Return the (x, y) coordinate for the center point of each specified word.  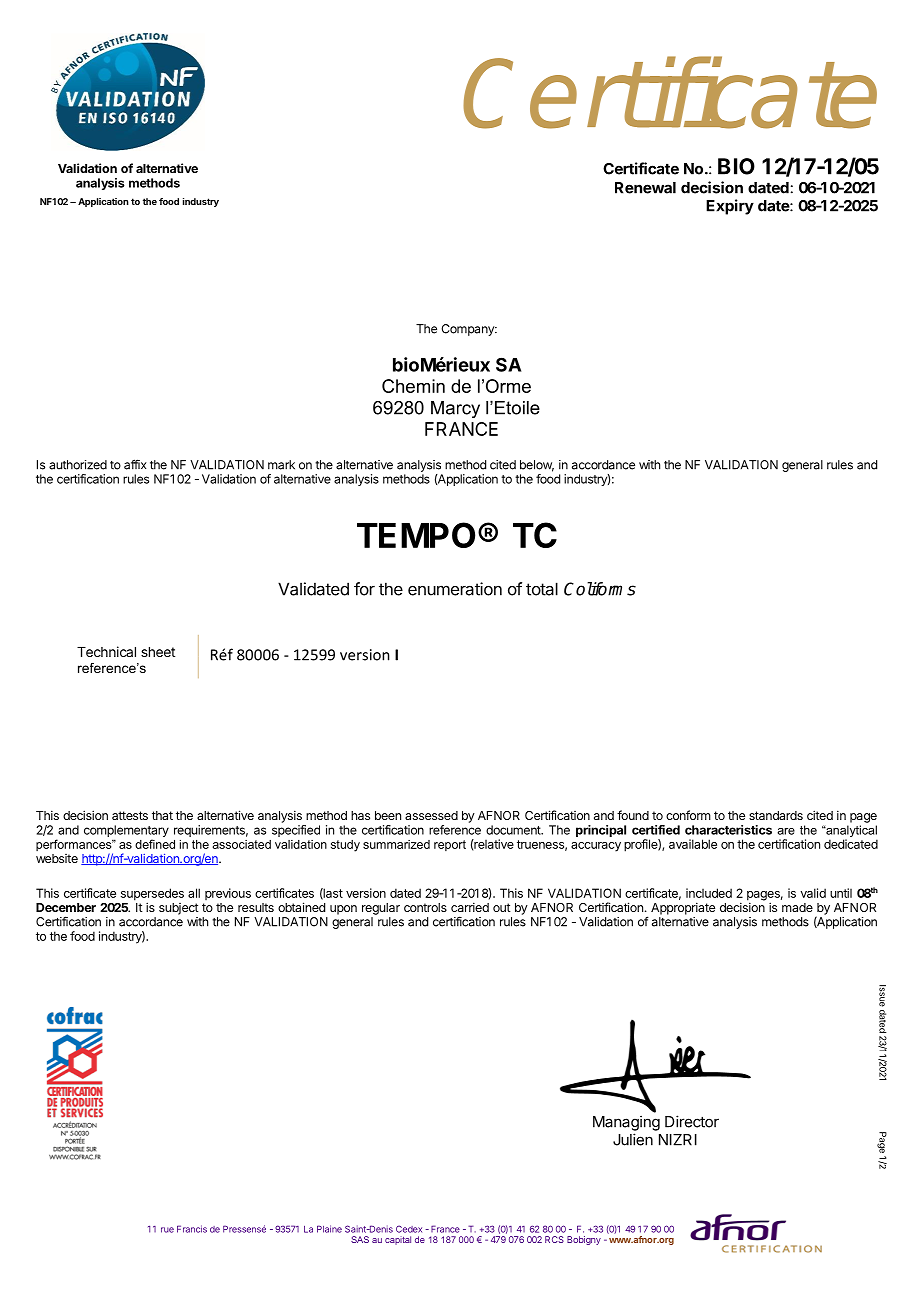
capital (398, 1240)
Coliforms (600, 589)
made (797, 907)
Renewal (645, 188)
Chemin (413, 386)
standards (776, 815)
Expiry (730, 207)
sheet (158, 652)
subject (179, 909)
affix (135, 464)
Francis (192, 1229)
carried (470, 907)
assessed (431, 815)
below (537, 466)
